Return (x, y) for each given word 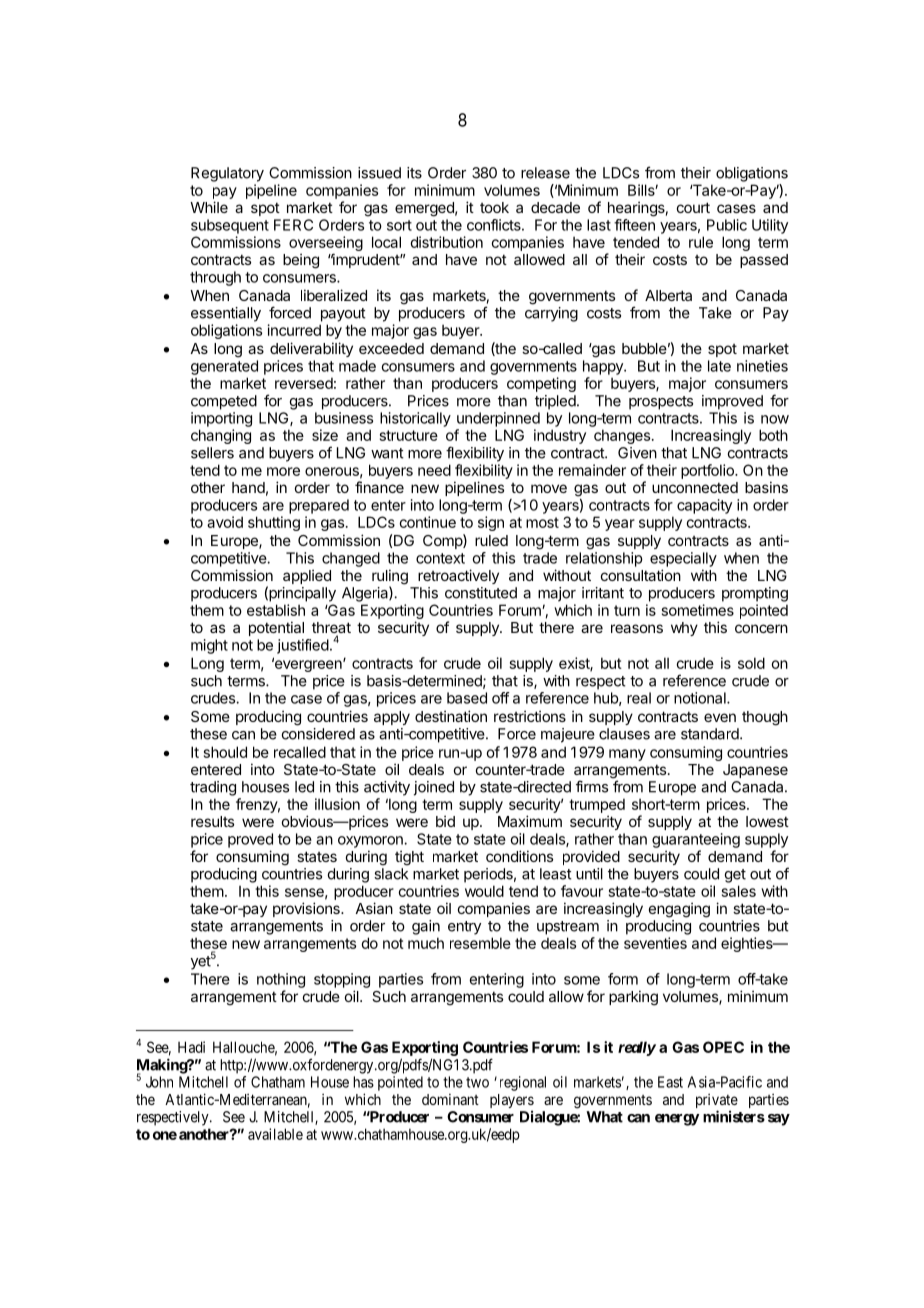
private (717, 1102)
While (209, 207)
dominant (450, 1099)
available (275, 1134)
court (693, 207)
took (494, 207)
